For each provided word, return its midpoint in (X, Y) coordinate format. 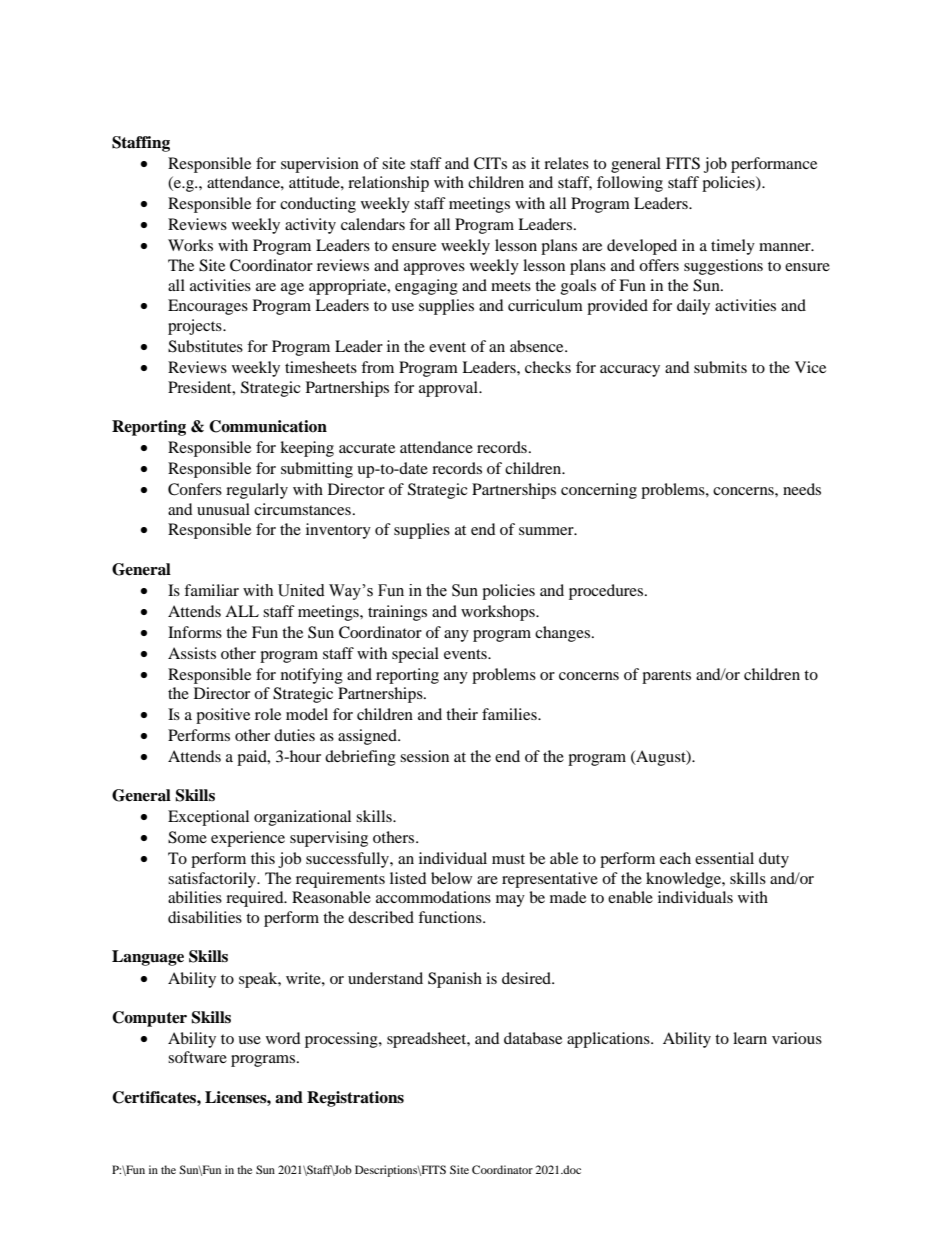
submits (720, 367)
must (508, 859)
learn (750, 1038)
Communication (268, 426)
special (415, 655)
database (533, 1038)
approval (449, 389)
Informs (195, 632)
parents (666, 677)
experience (248, 839)
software (197, 1057)
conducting (318, 205)
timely (733, 247)
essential (724, 858)
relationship (388, 184)
